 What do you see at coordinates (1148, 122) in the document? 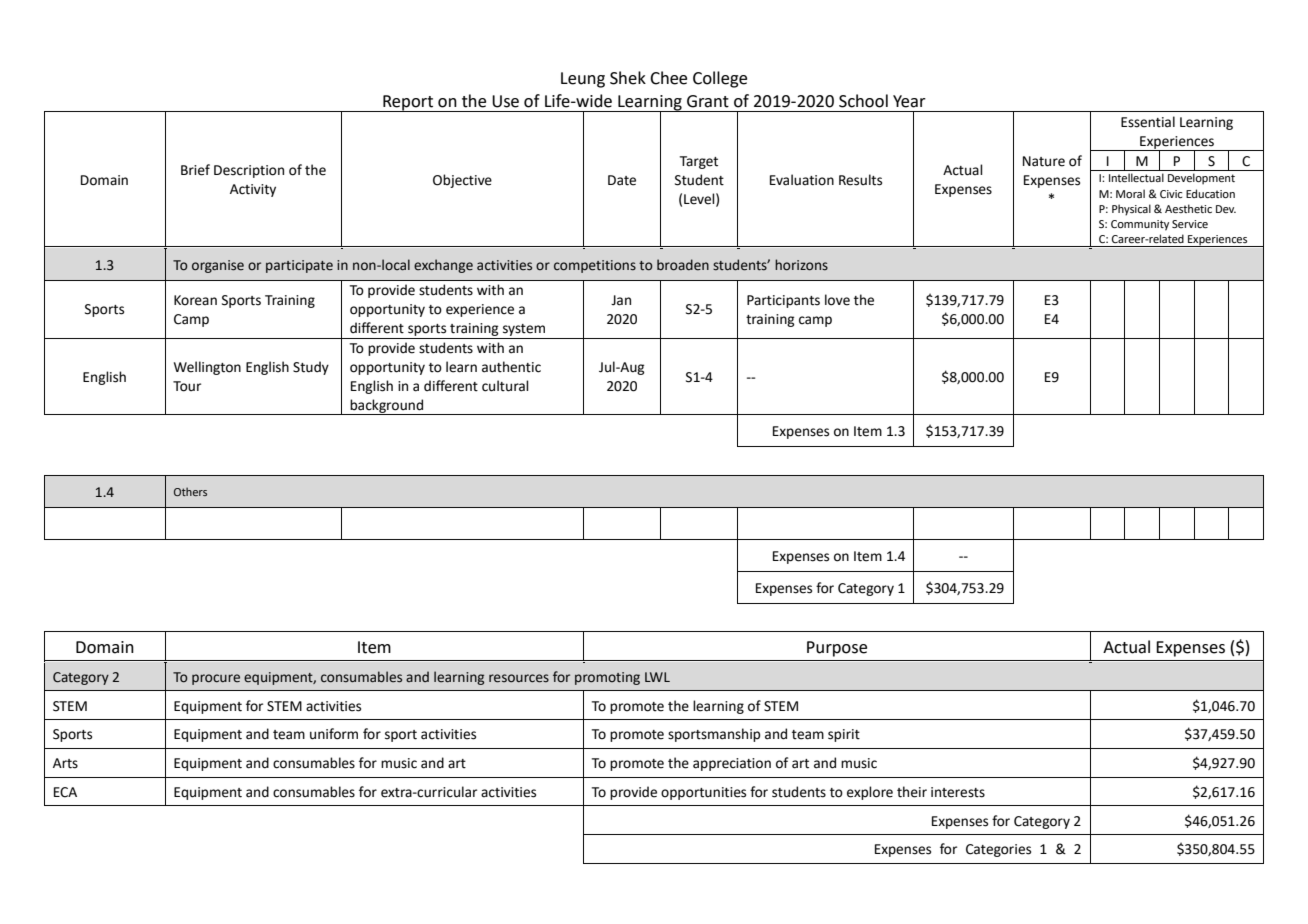
I see `Essential` at bounding box center [1148, 122].
